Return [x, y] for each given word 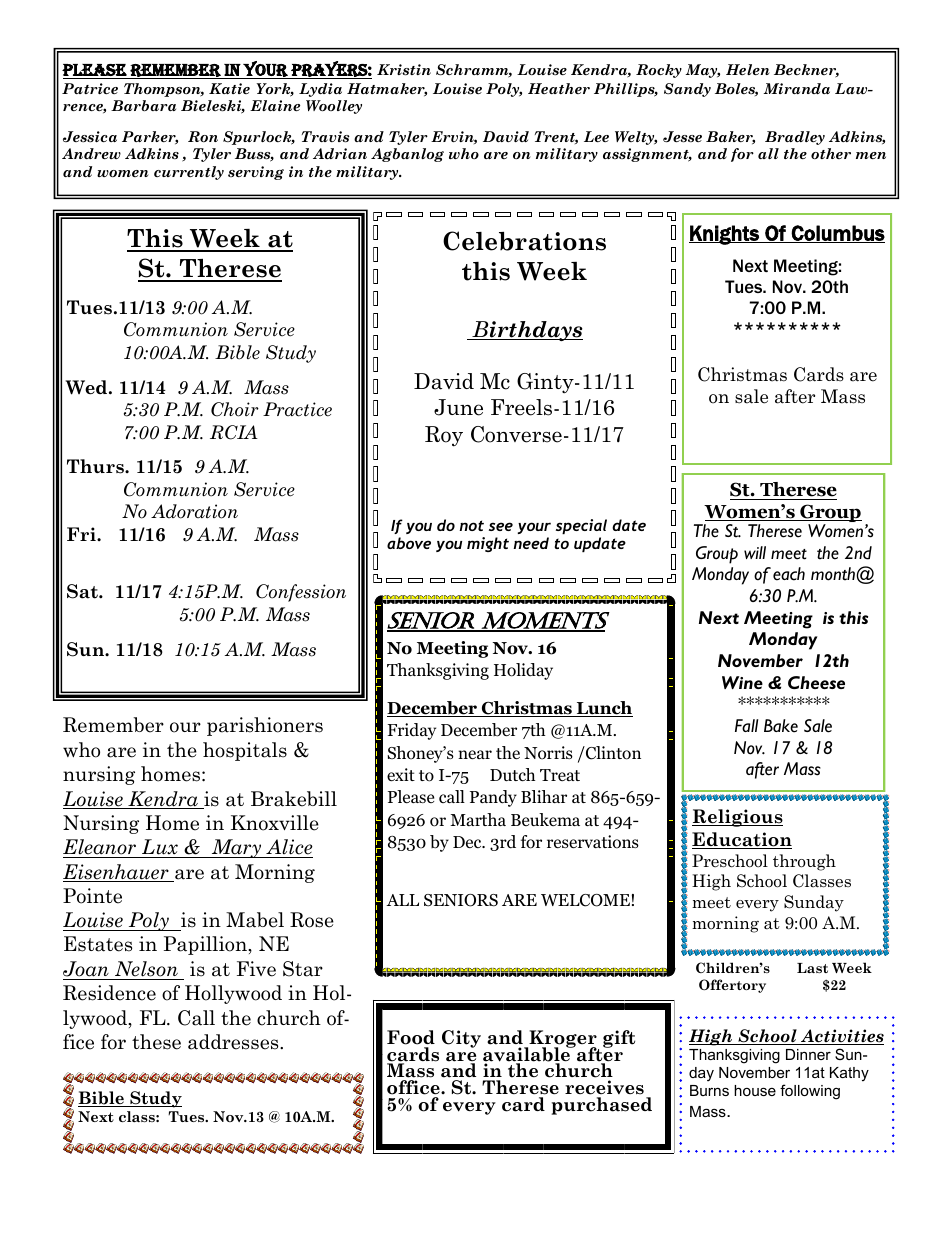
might [488, 544]
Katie [229, 88]
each [789, 574]
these [156, 1042]
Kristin [404, 70]
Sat [83, 591]
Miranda [796, 88]
